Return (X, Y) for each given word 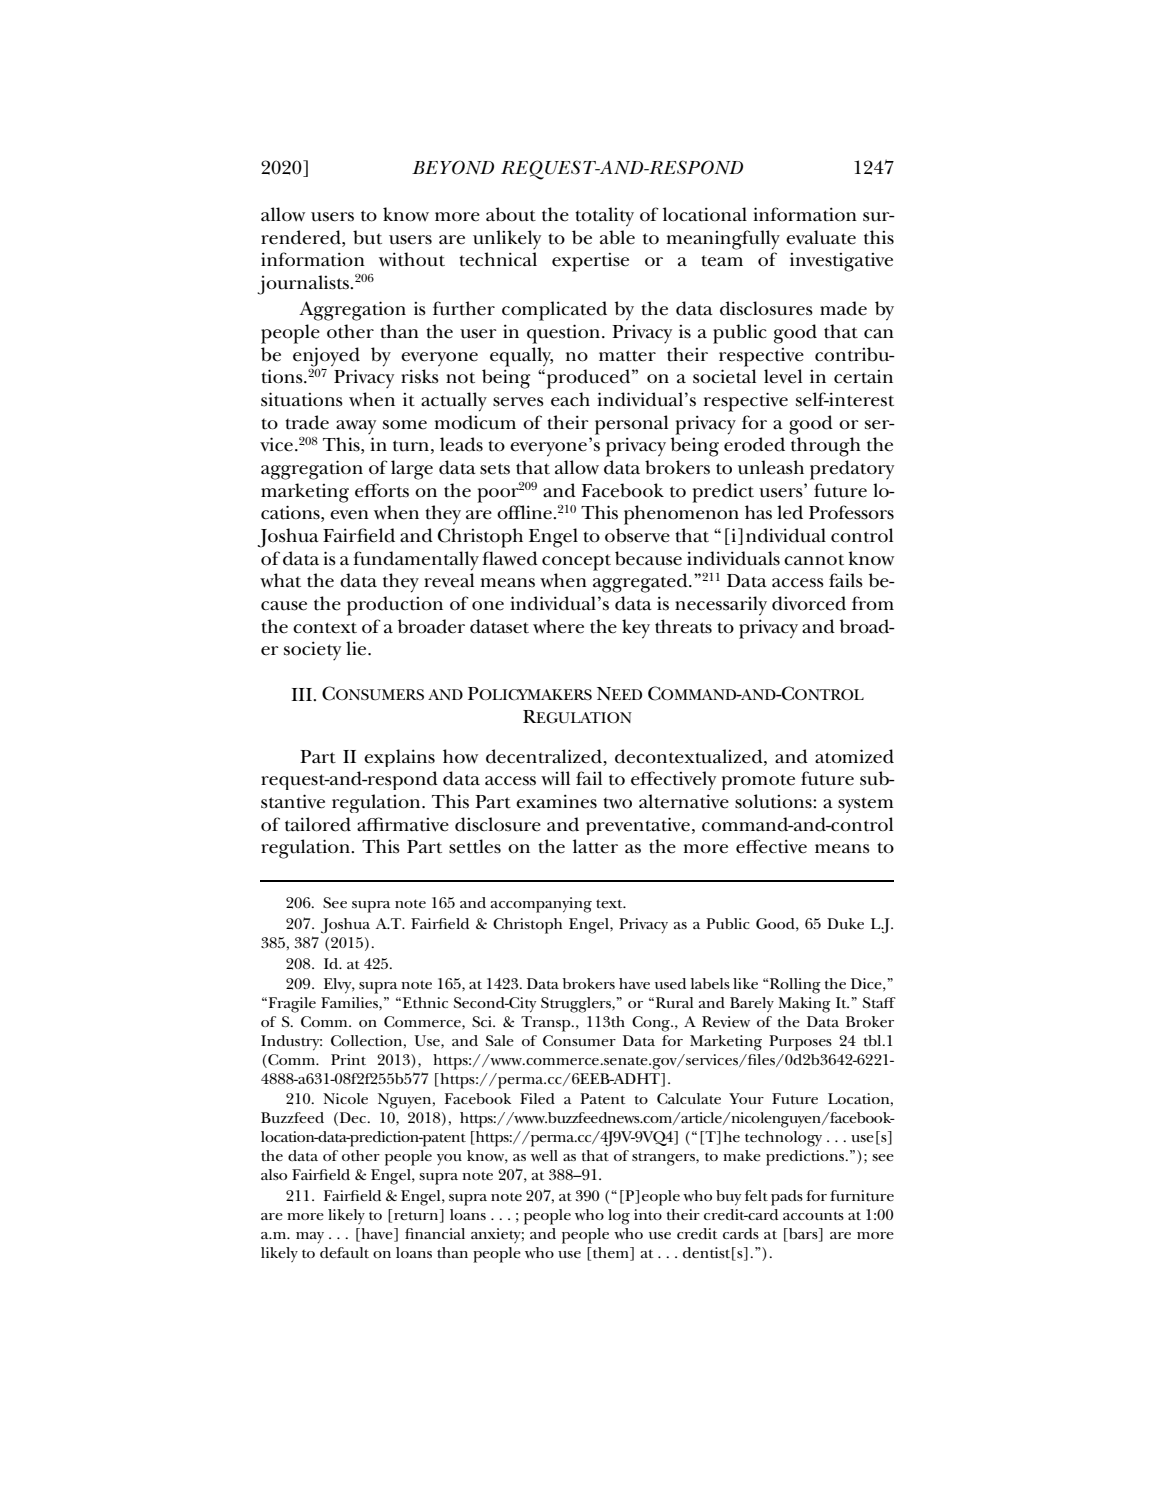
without (412, 259)
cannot (814, 560)
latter (595, 846)
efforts (382, 490)
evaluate (821, 237)
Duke (845, 923)
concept (576, 562)
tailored (318, 824)
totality (604, 217)
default (344, 1252)
